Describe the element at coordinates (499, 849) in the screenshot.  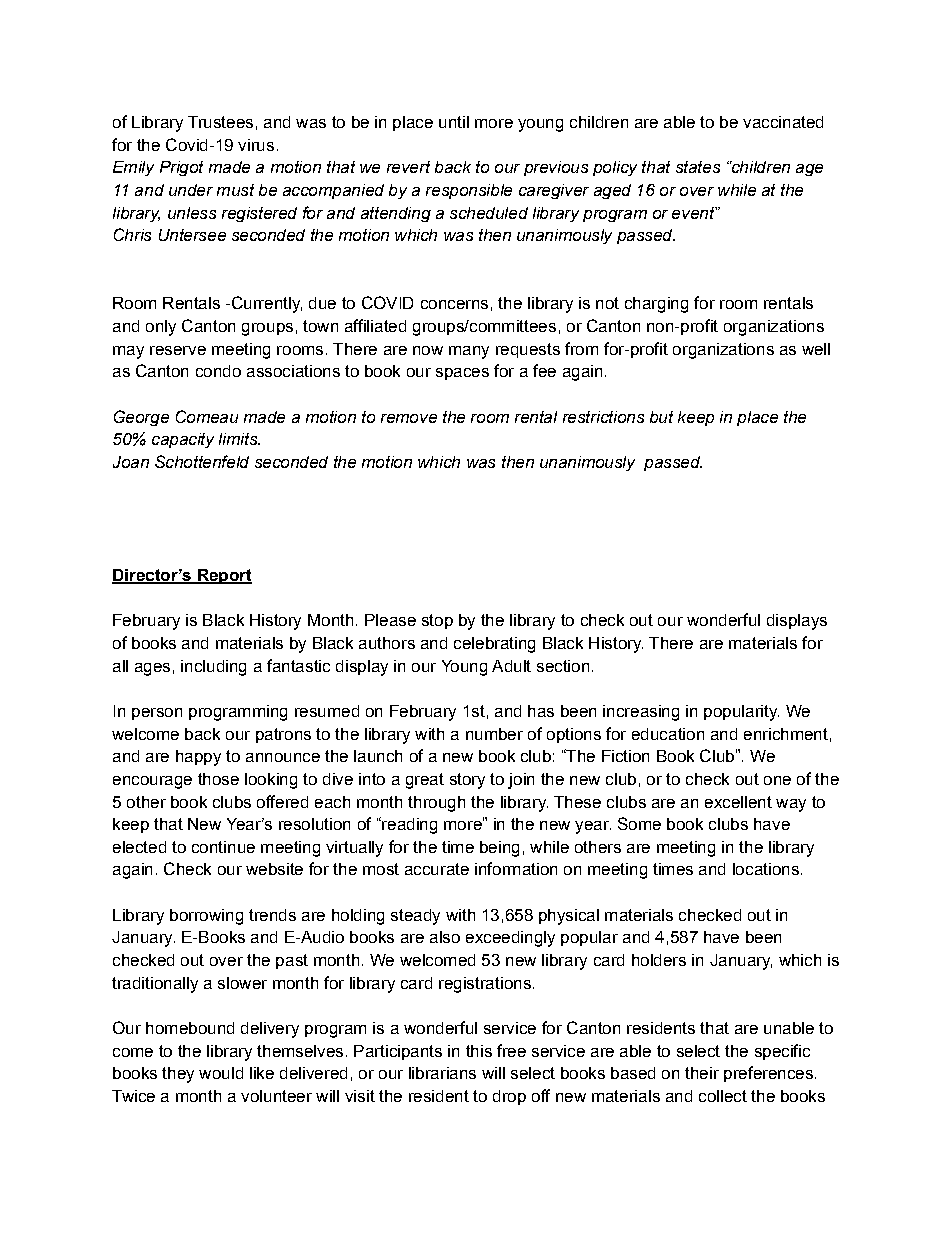
I see `being` at that location.
